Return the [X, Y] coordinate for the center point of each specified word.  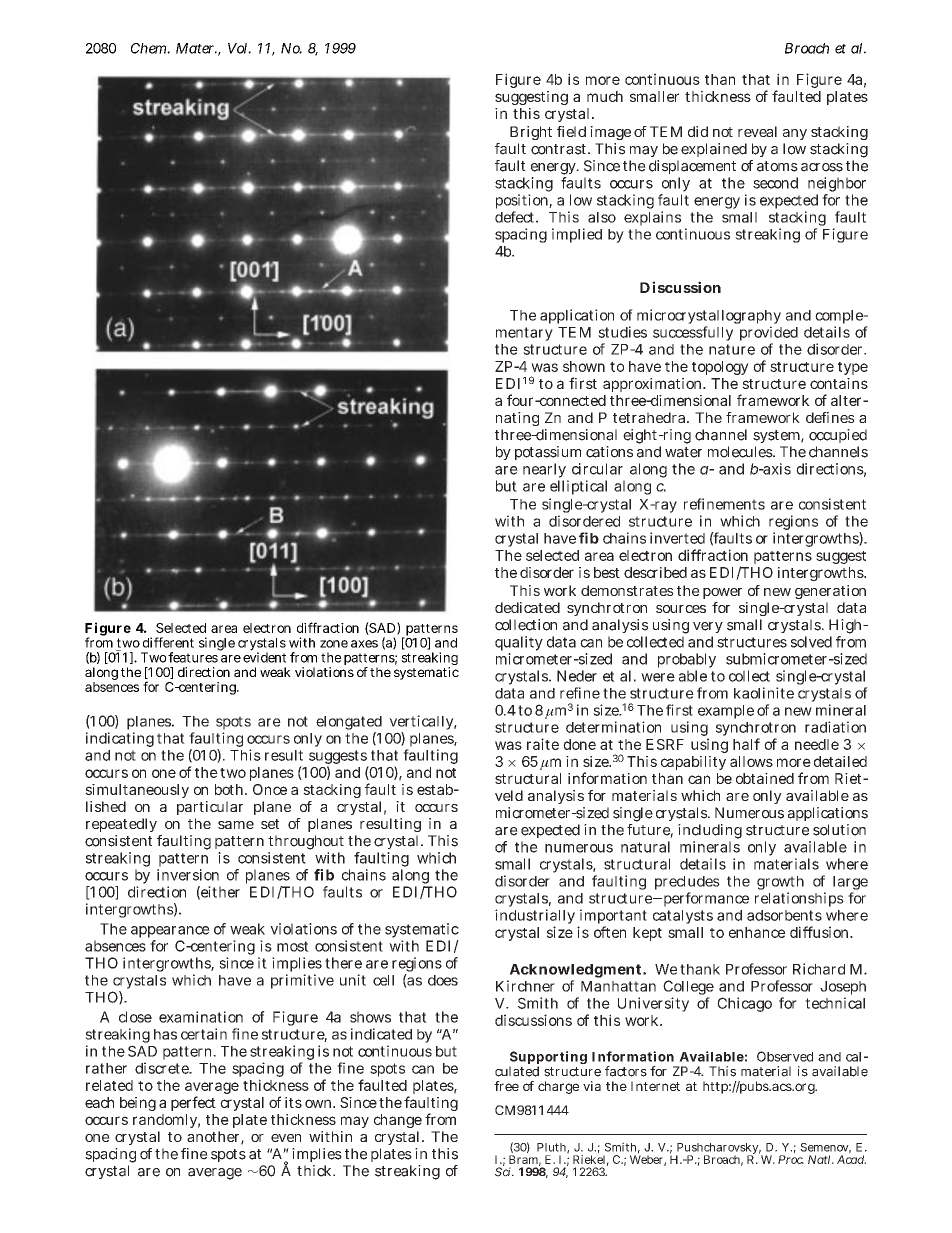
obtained [765, 778]
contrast [558, 149]
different [168, 642]
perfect [193, 1103]
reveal [757, 131]
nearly [545, 472]
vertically [421, 724]
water [683, 452]
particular [210, 808]
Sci [504, 1171]
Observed [785, 1056]
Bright [531, 133]
